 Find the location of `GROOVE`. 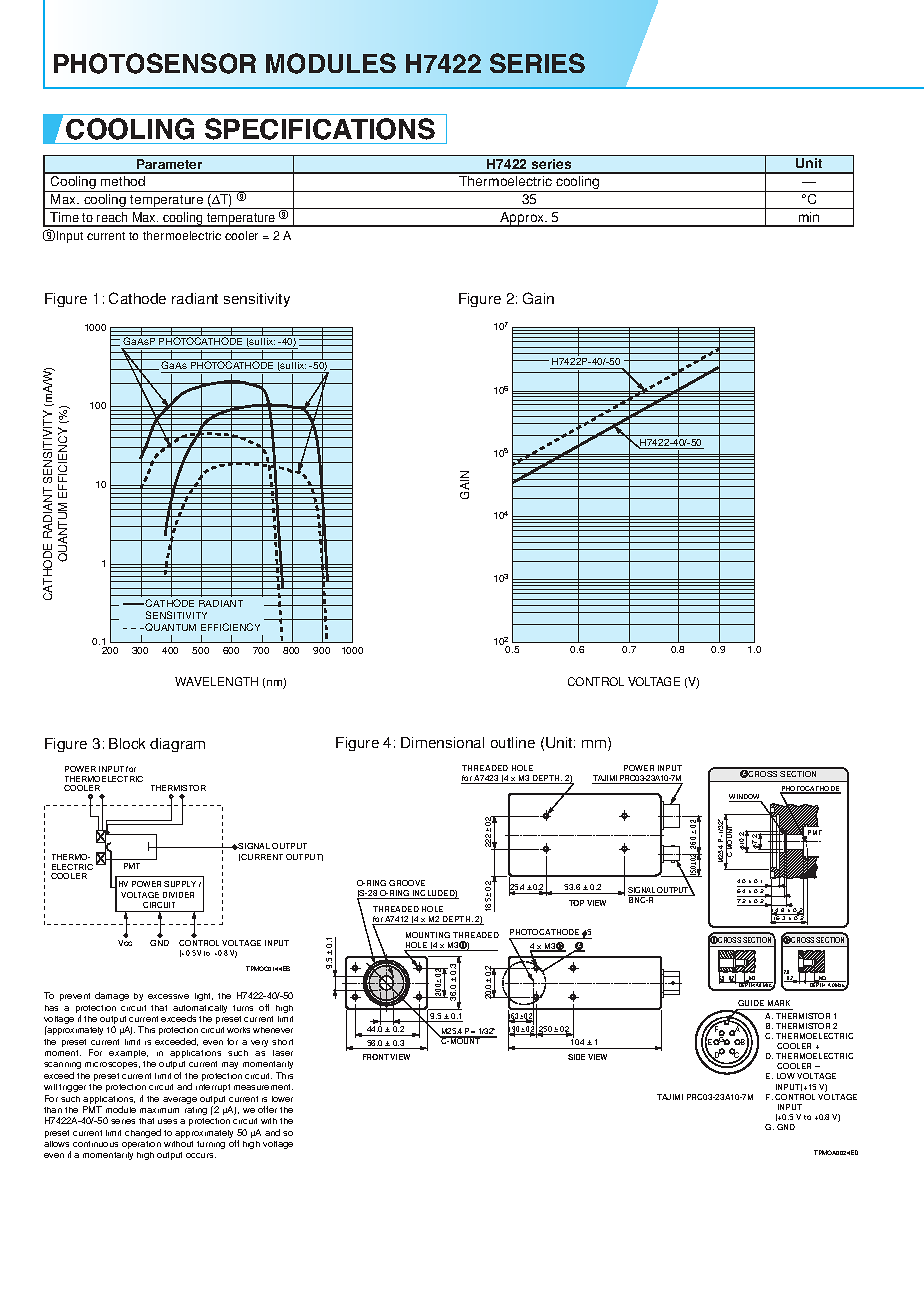

GROOVE is located at coordinates (407, 883).
